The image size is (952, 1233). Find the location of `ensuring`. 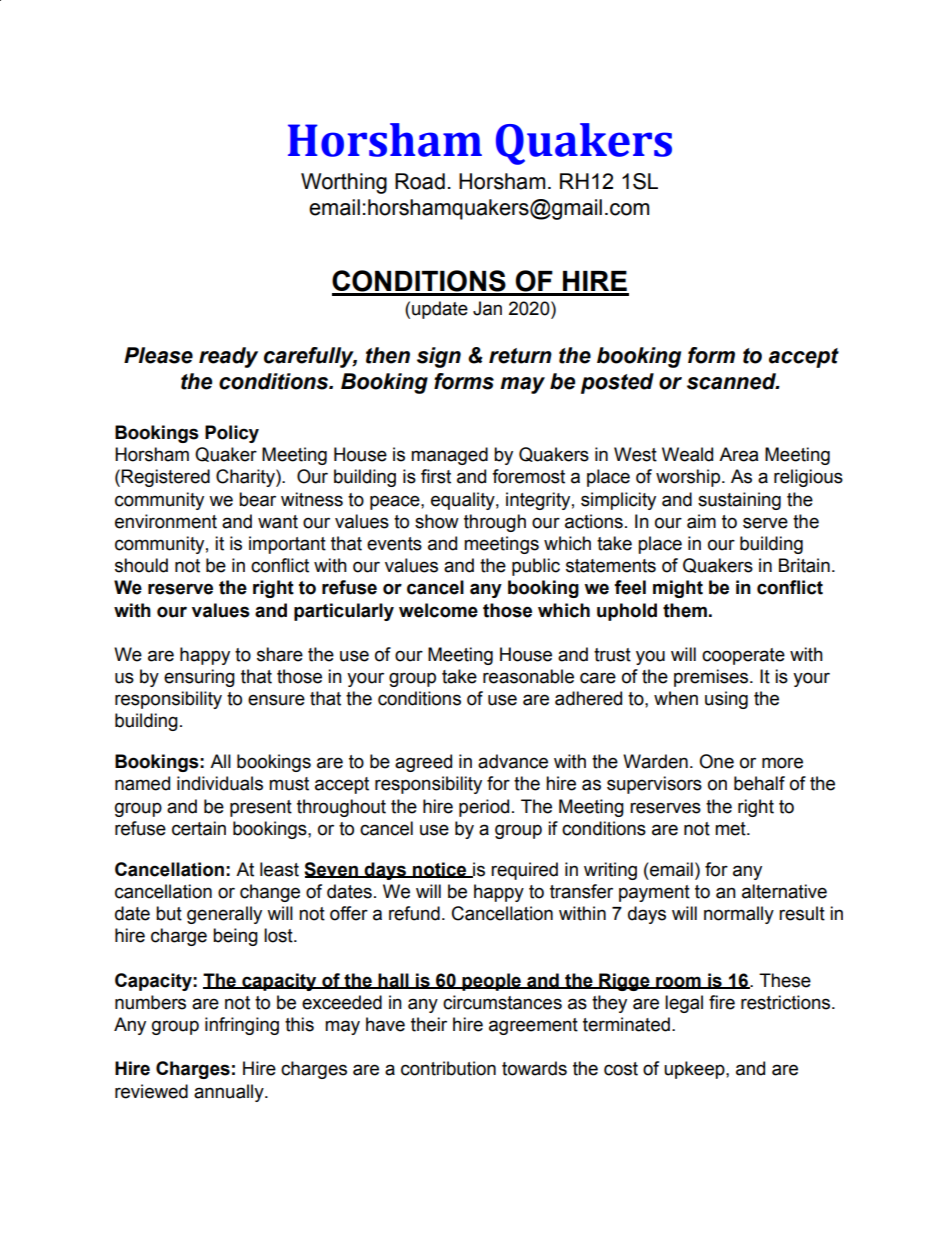

ensuring is located at coordinates (199, 678).
